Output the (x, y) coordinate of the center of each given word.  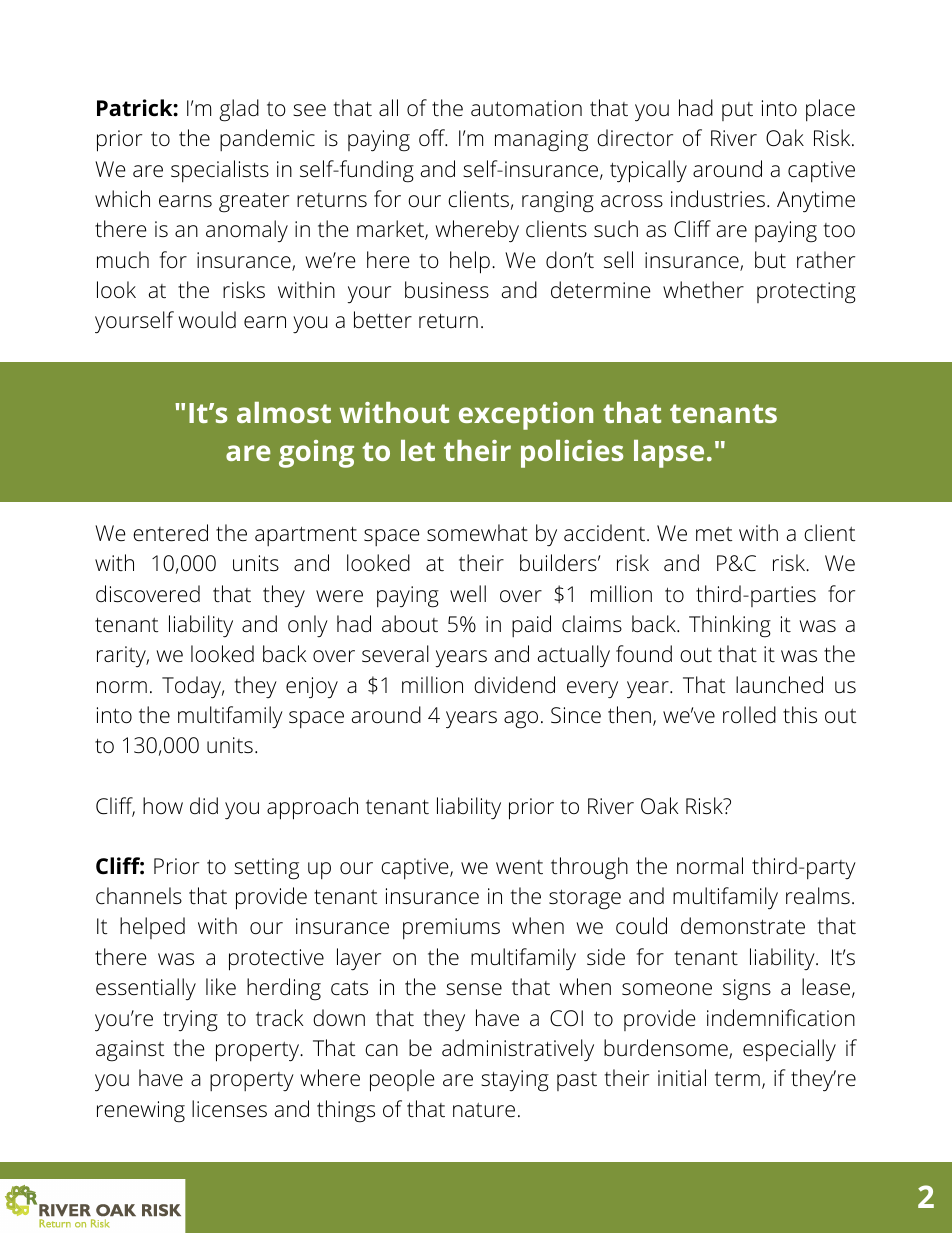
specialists (220, 171)
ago (521, 720)
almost (284, 412)
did (204, 805)
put (737, 111)
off (433, 138)
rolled (749, 715)
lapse (669, 454)
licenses (229, 1109)
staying (515, 1081)
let (418, 450)
